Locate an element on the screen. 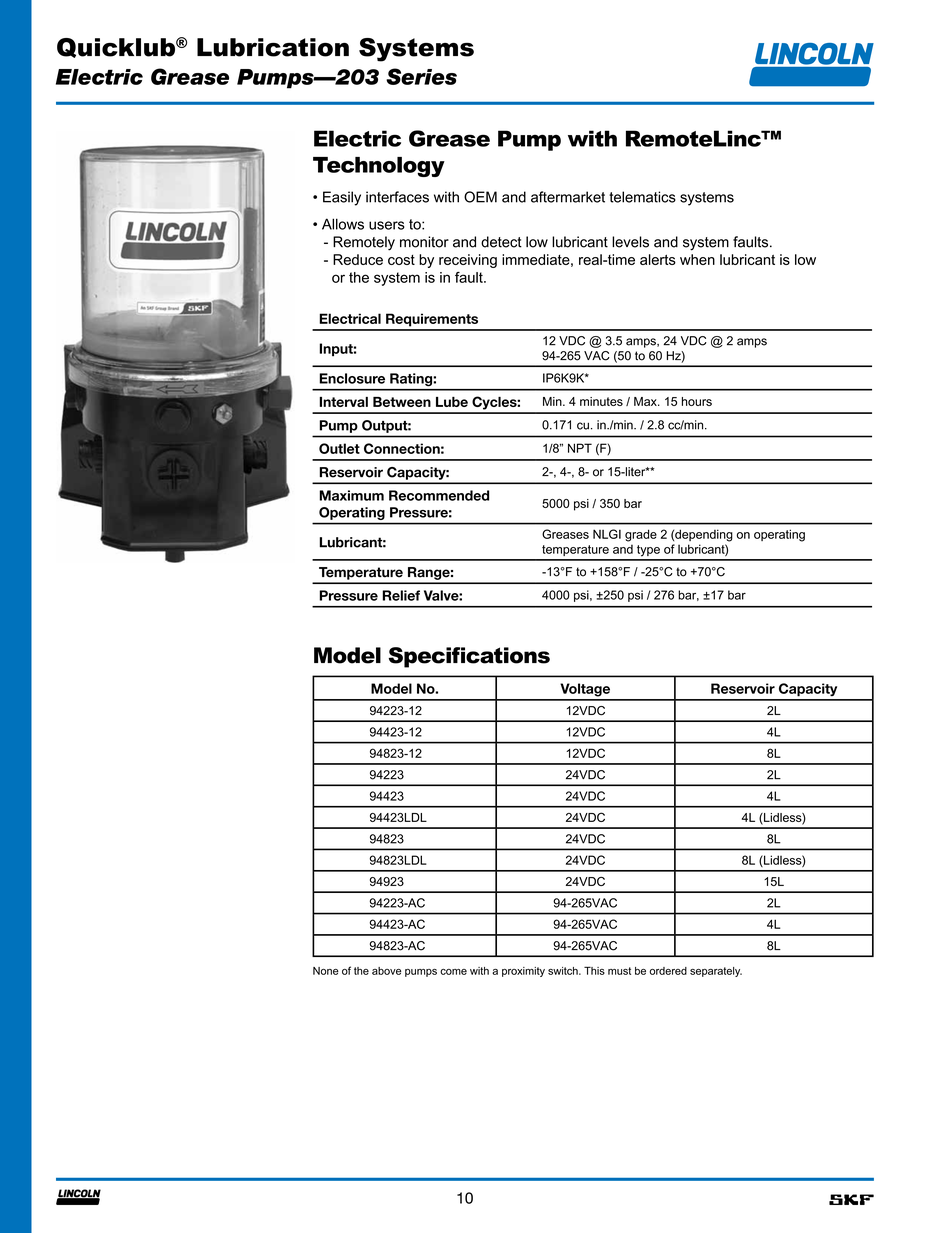  Maximum is located at coordinates (351, 495).
